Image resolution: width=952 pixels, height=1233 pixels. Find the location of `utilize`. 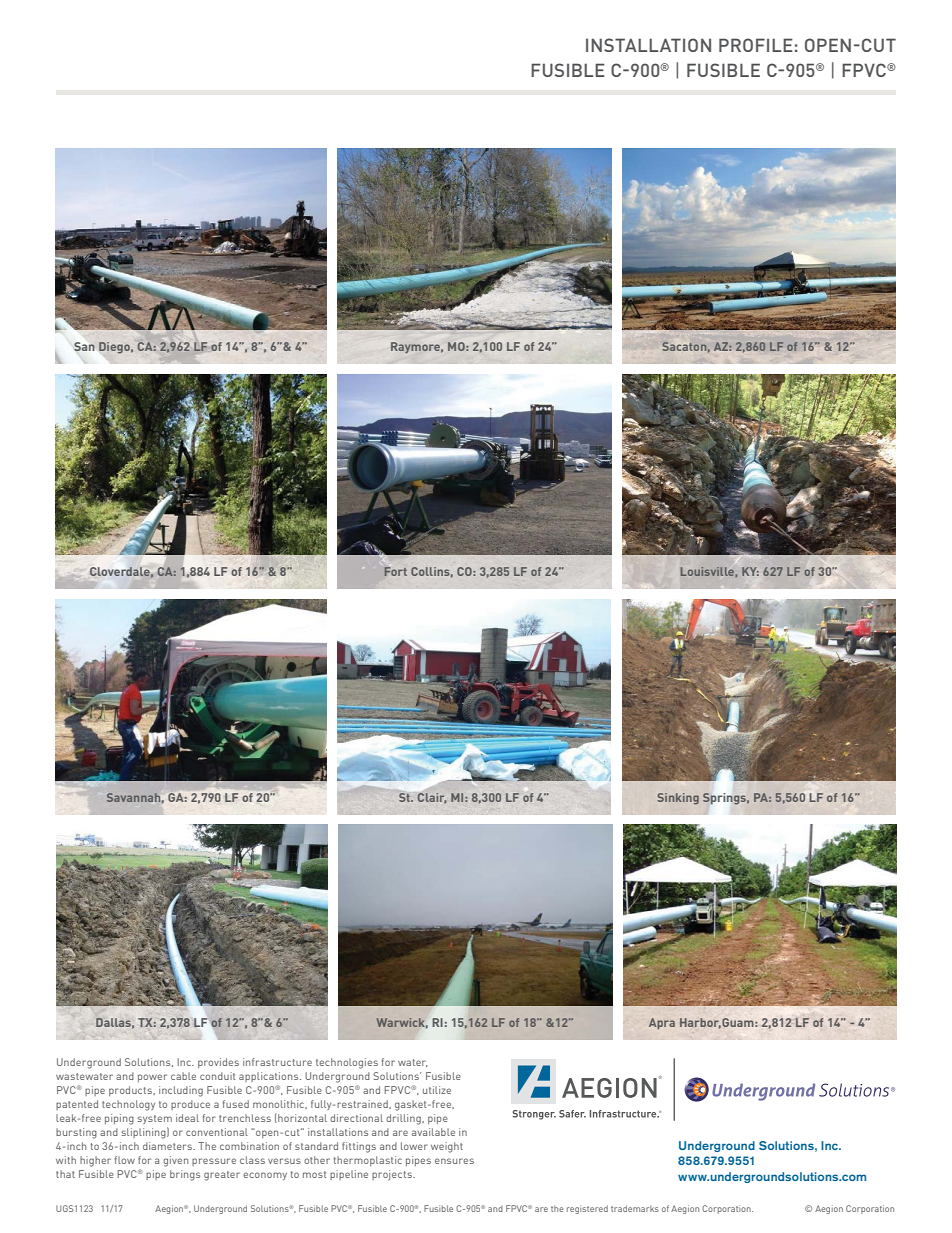

utilize is located at coordinates (437, 1090).
